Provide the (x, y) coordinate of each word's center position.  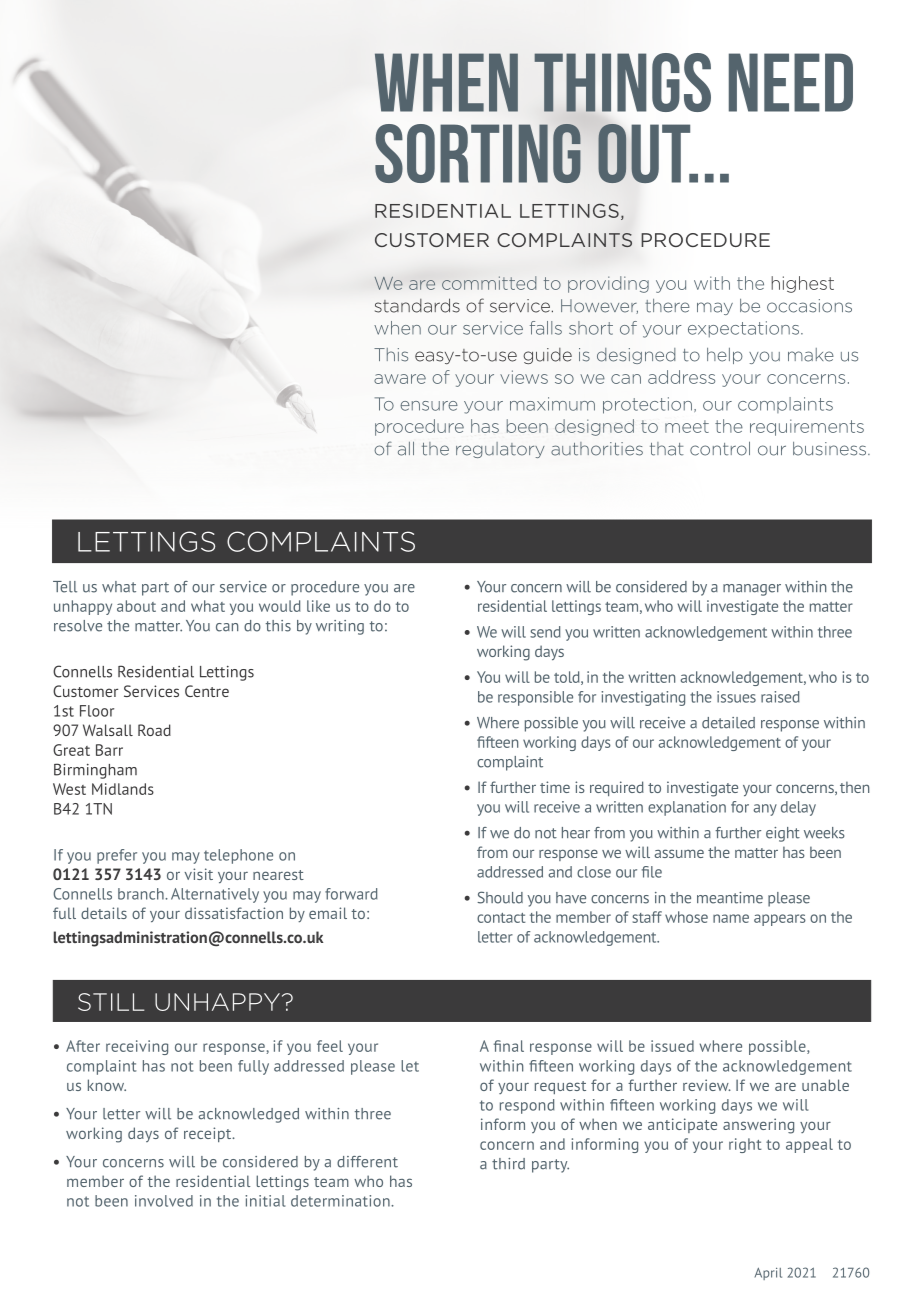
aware (400, 379)
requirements (807, 427)
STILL (111, 1002)
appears (780, 920)
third (508, 1164)
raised (780, 697)
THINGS (622, 82)
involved (164, 1201)
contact (501, 918)
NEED (791, 82)
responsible (535, 698)
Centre (207, 691)
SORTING (478, 153)
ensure (429, 406)
